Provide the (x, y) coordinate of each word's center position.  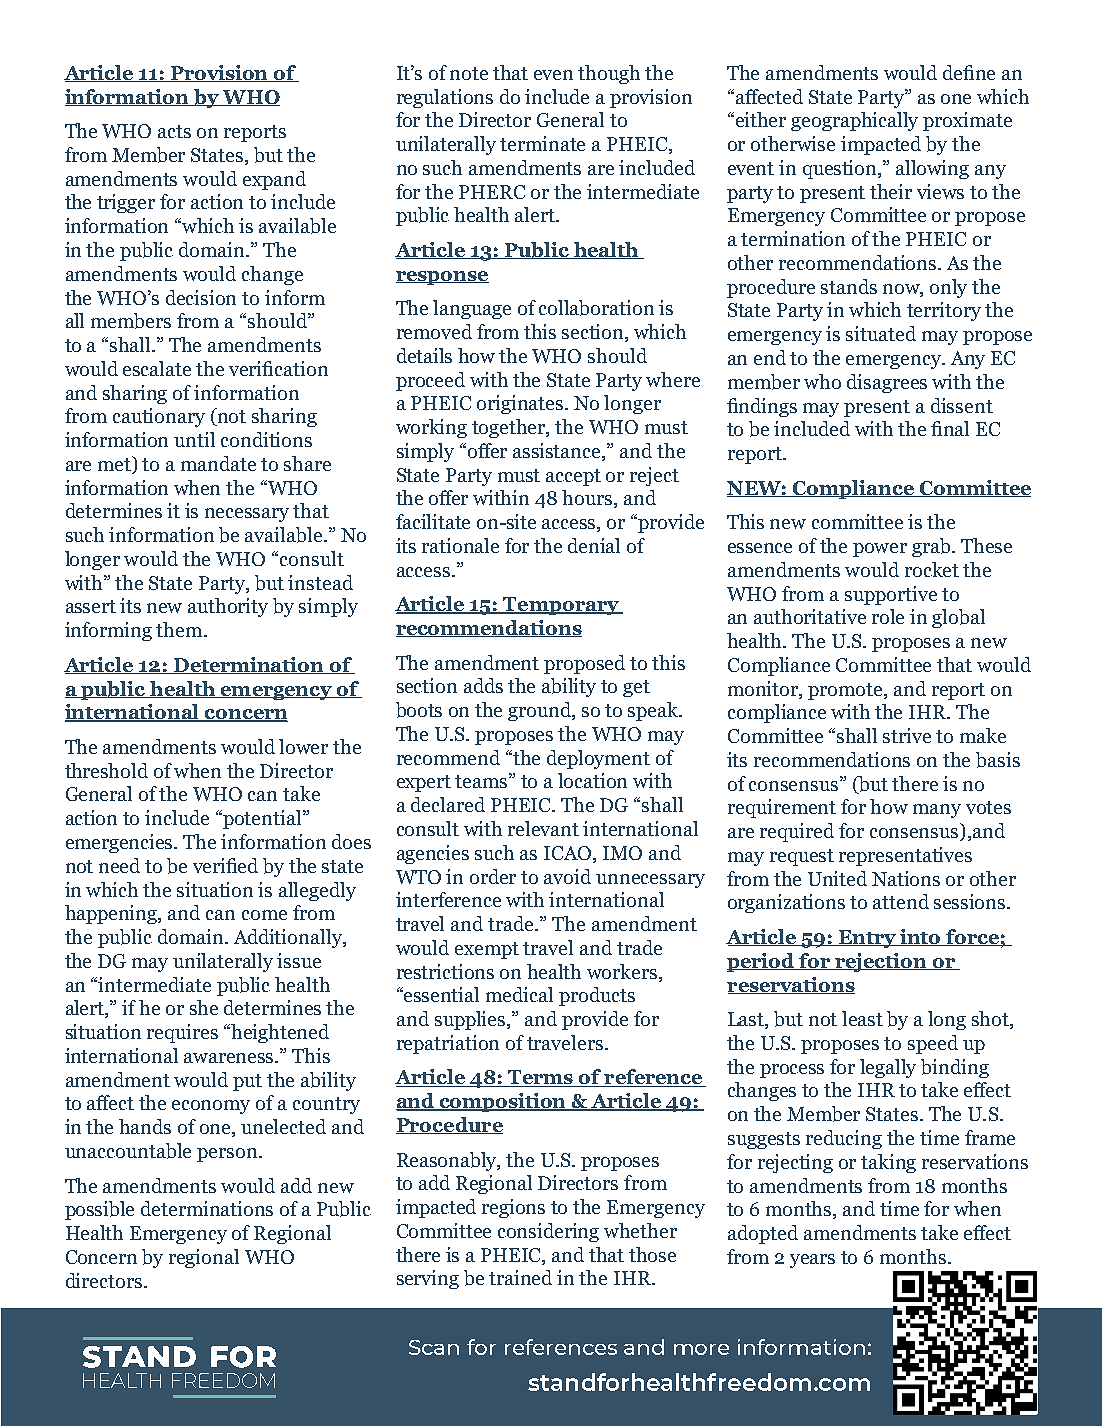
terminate (542, 143)
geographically (854, 121)
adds (483, 685)
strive (907, 735)
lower (303, 746)
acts (174, 131)
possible (99, 1210)
